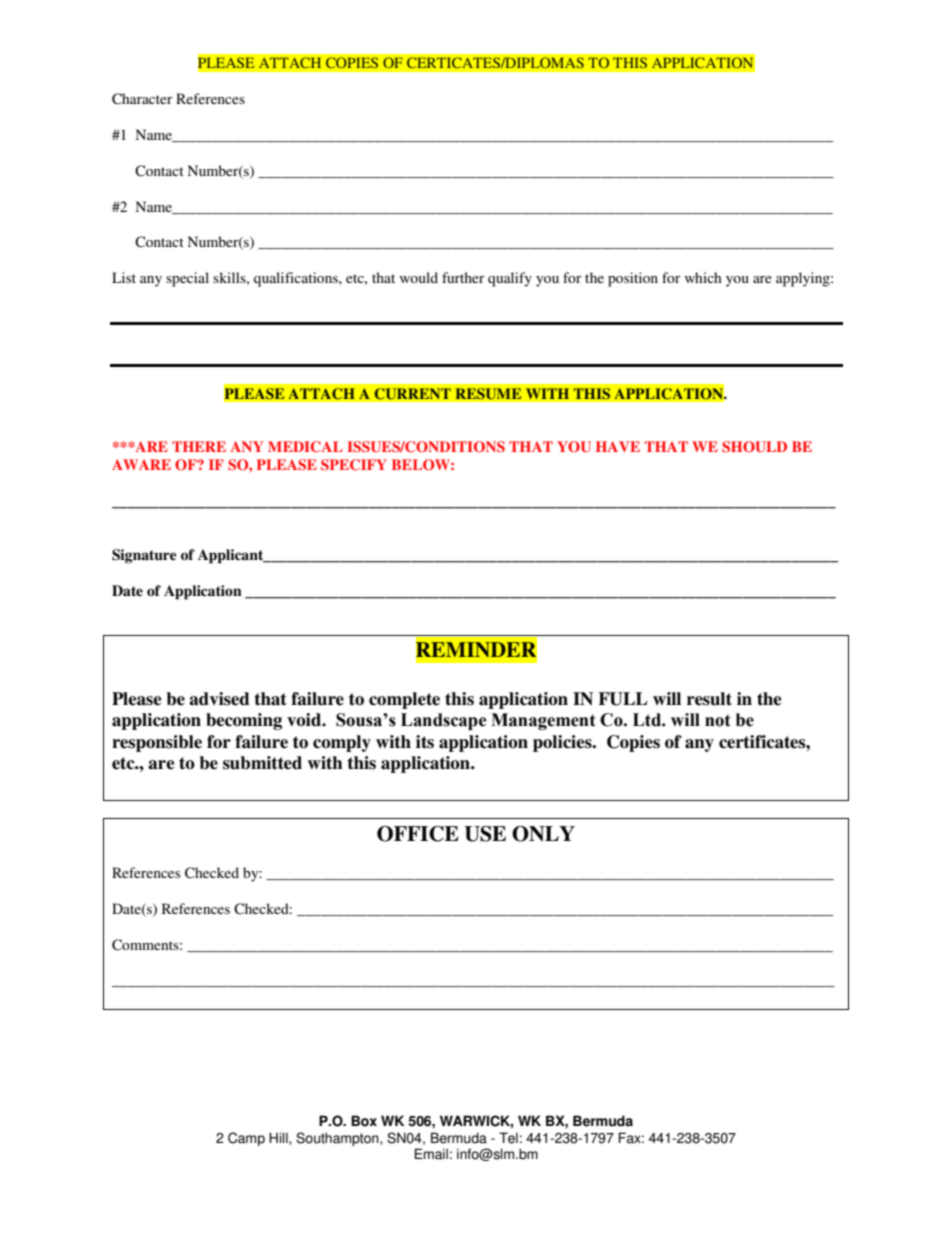  I want to click on would, so click(419, 277).
